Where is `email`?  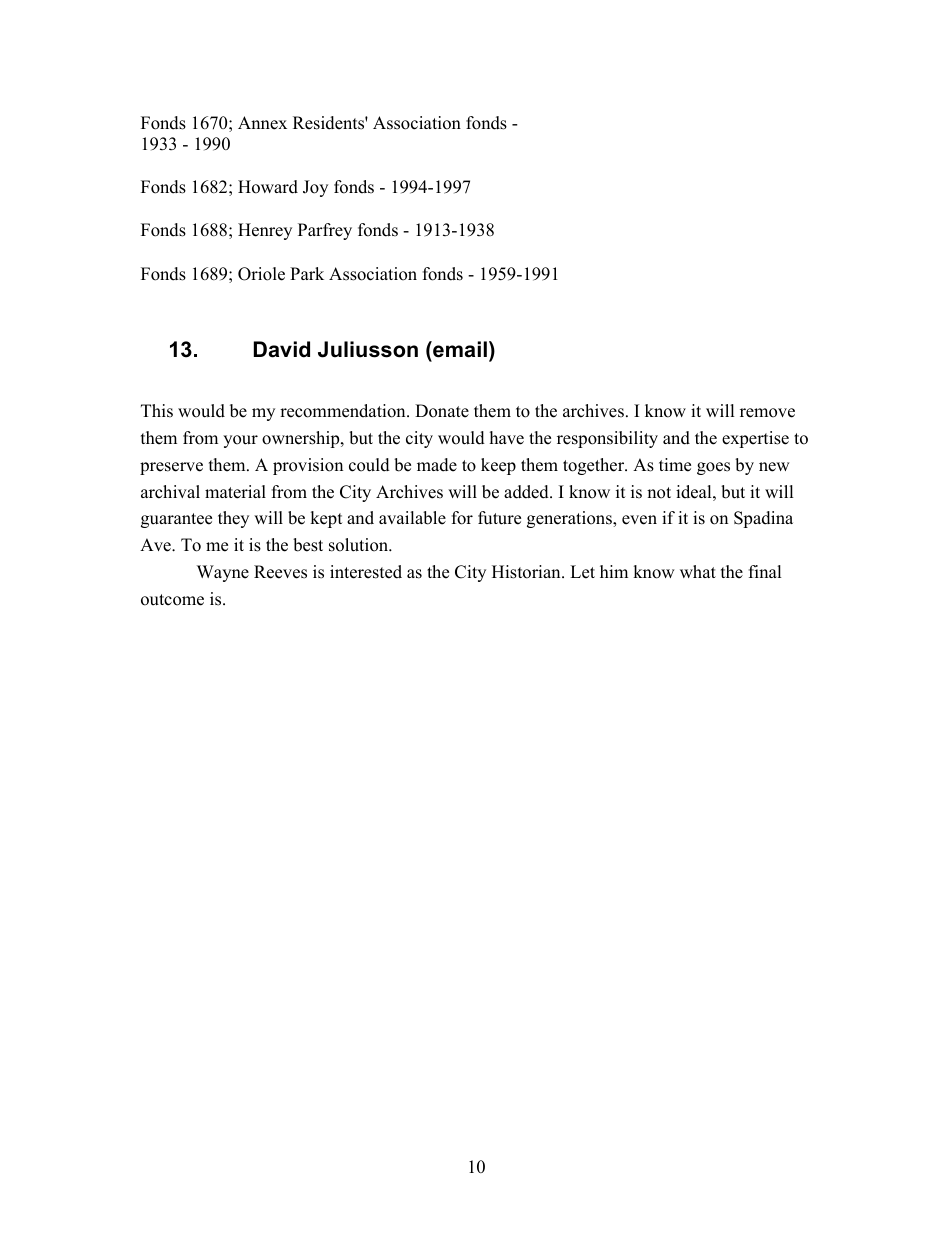 email is located at coordinates (459, 351).
